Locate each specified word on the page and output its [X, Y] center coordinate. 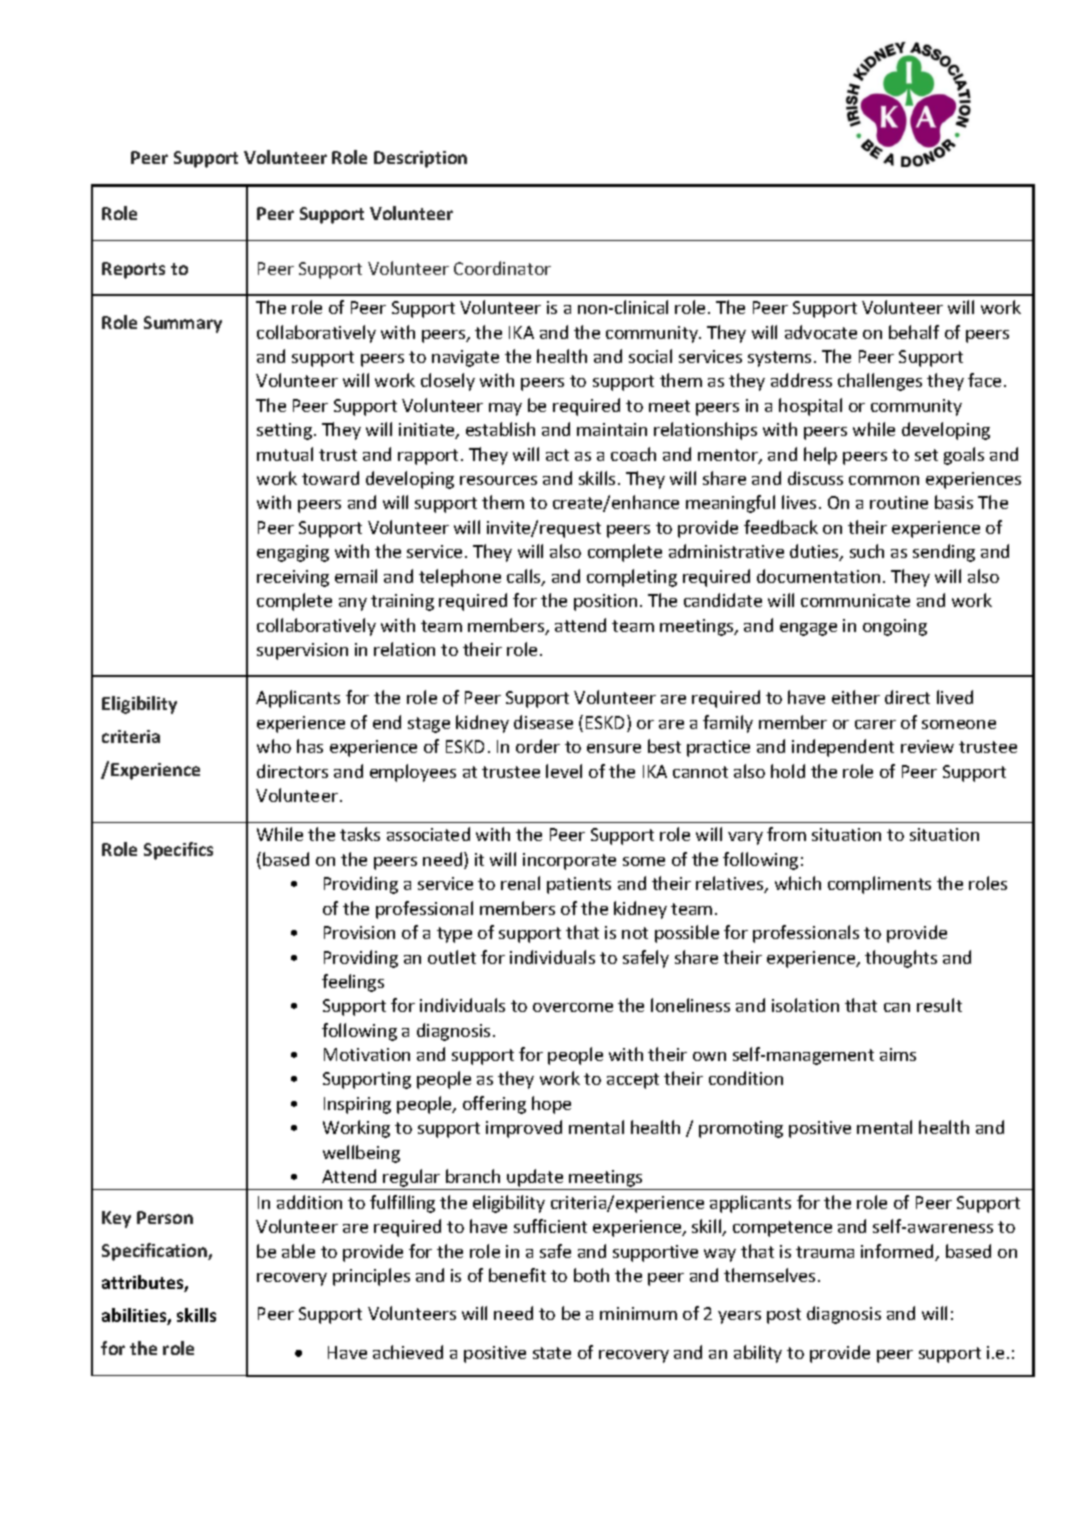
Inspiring [357, 1105]
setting [286, 431]
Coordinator [502, 268]
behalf [914, 332]
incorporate [569, 861]
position [605, 602]
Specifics [178, 851]
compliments [879, 885]
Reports [133, 270]
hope [551, 1105]
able [298, 1251]
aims [898, 1054]
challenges [880, 382]
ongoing [895, 627]
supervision [302, 651]
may [505, 409]
